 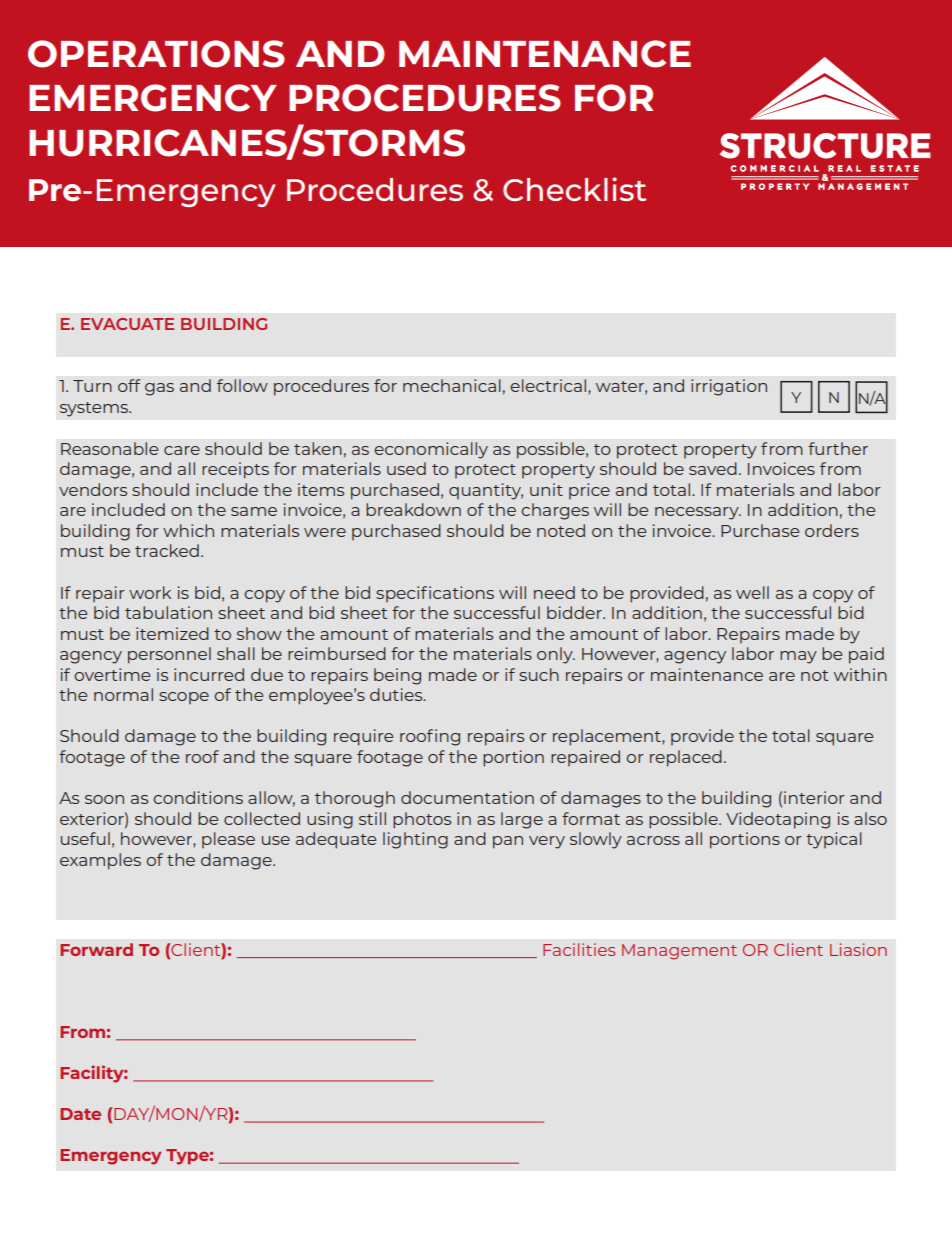 What do you see at coordinates (80, 1114) in the image?
I see `Date` at bounding box center [80, 1114].
